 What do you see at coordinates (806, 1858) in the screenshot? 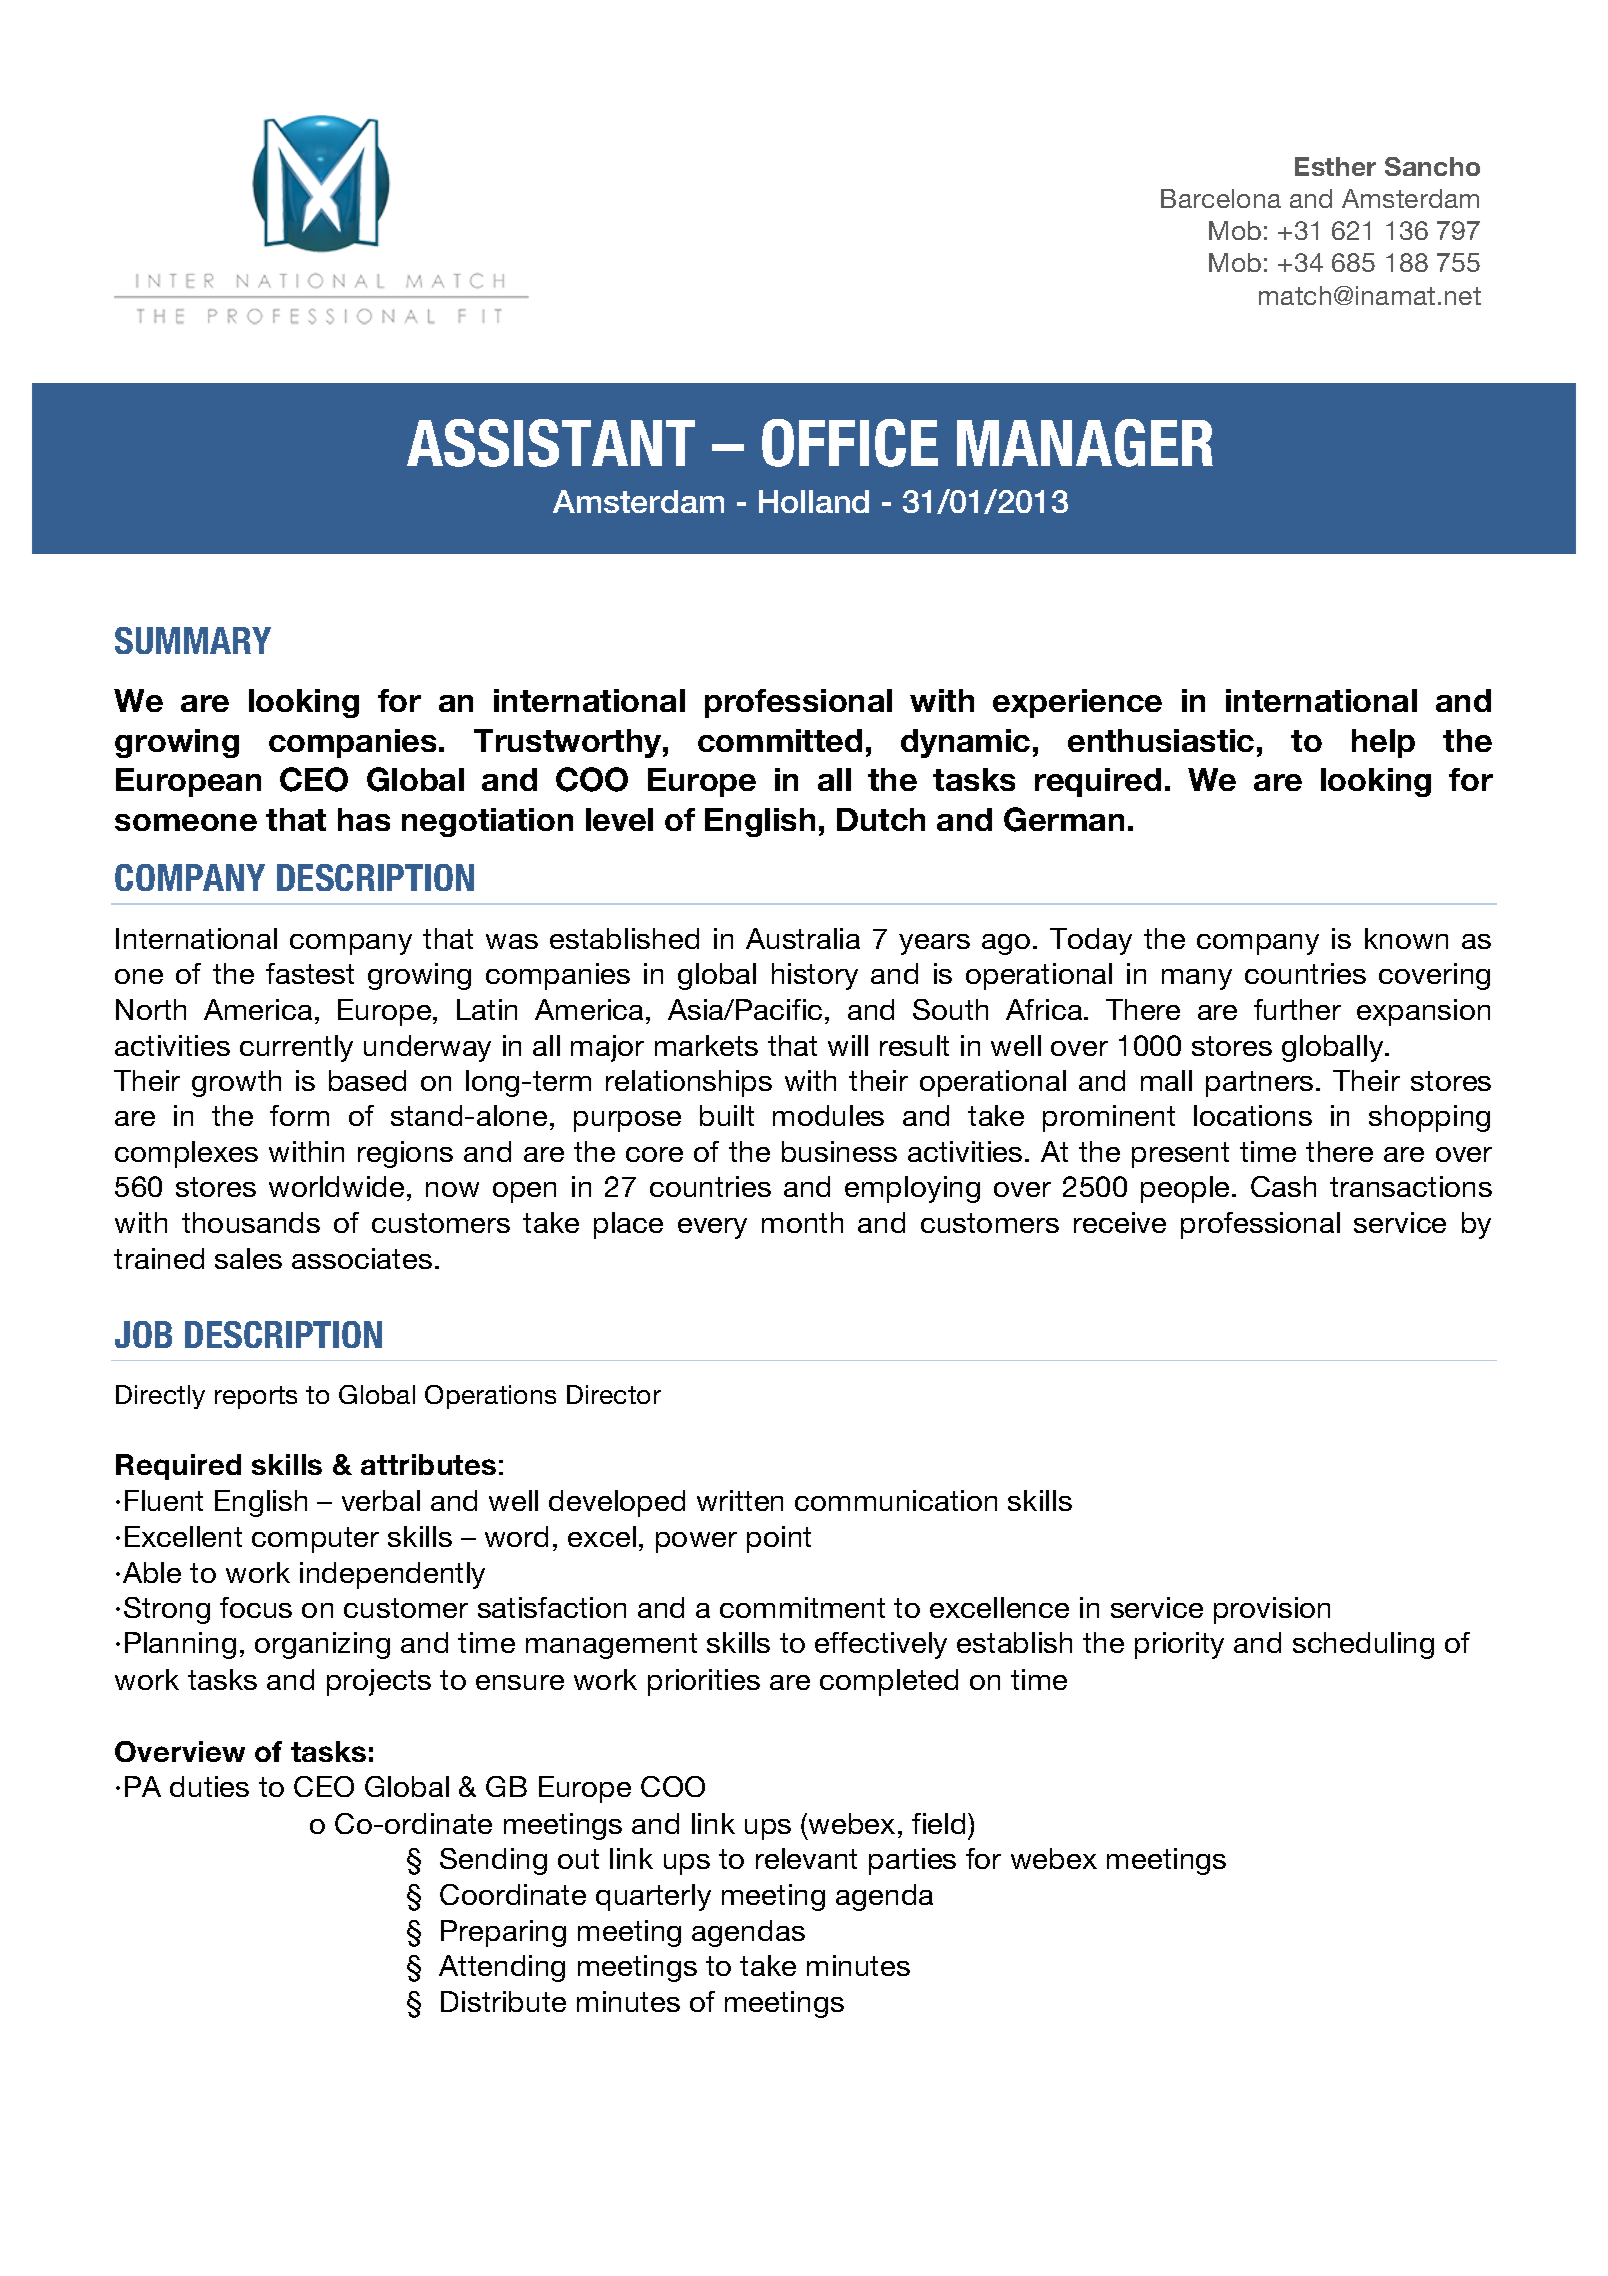
I see `relevant` at bounding box center [806, 1858].
